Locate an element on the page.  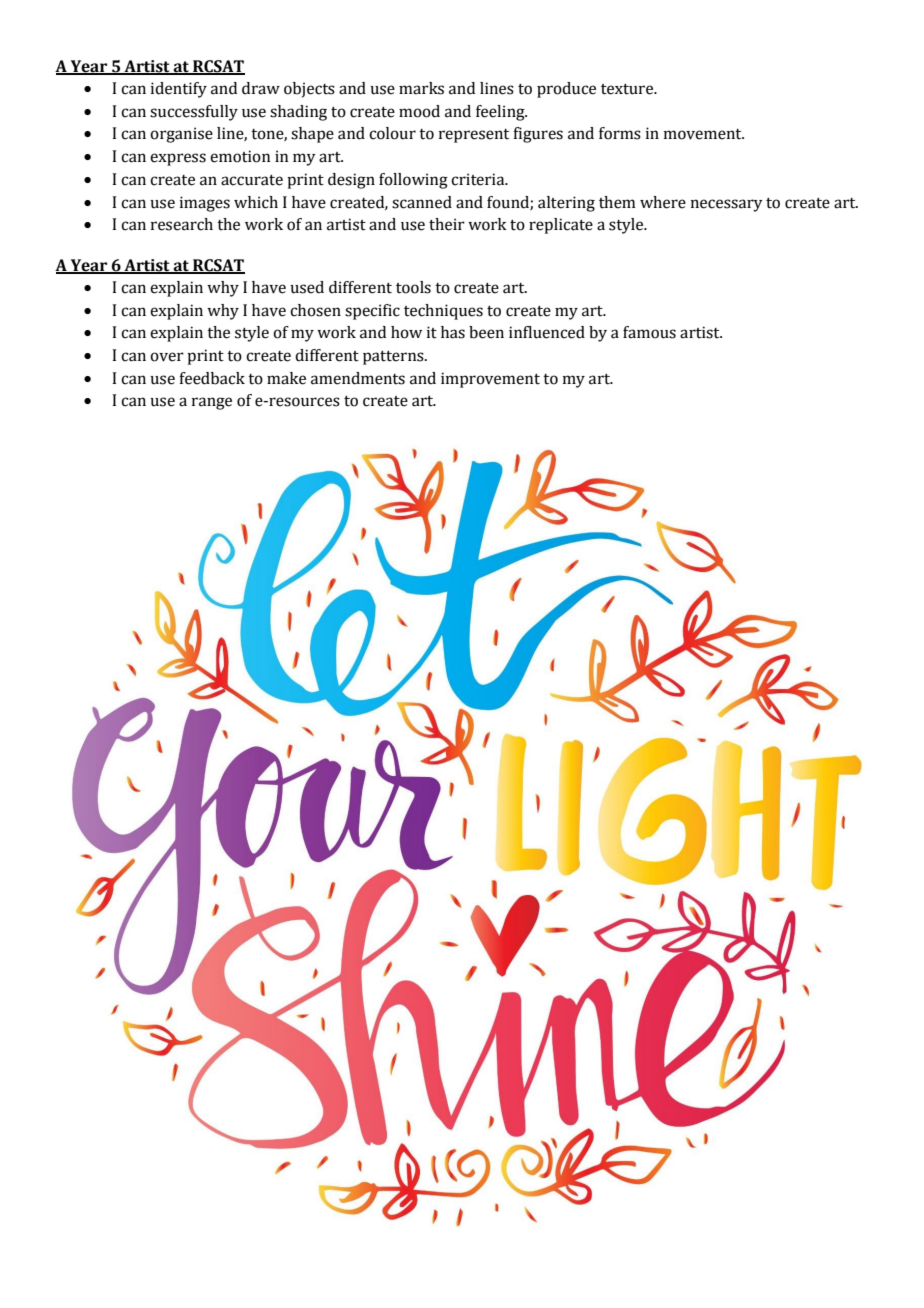
scanned is located at coordinates (422, 202).
